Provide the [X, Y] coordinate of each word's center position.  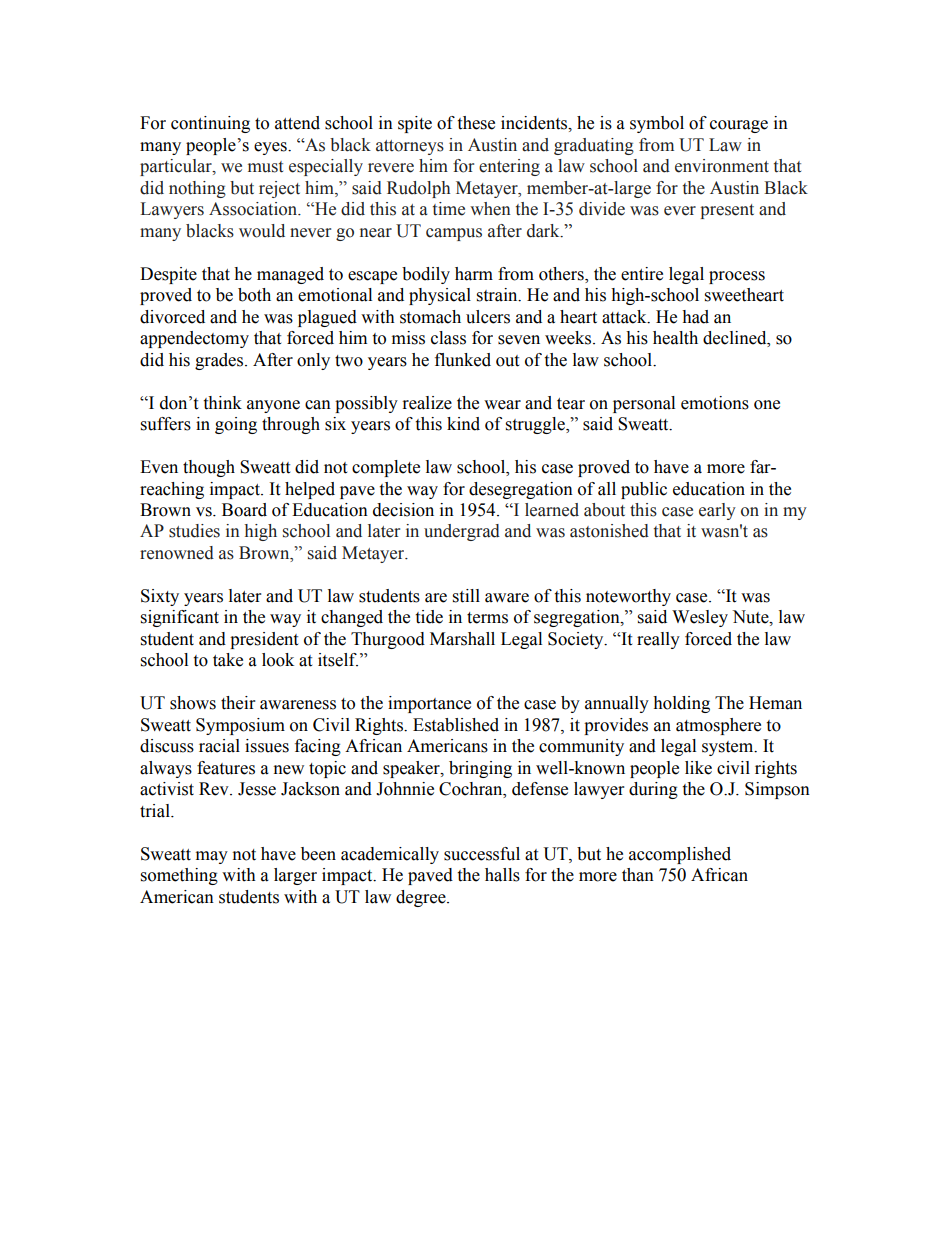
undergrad [462, 532]
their [238, 703]
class [448, 338]
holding [681, 704]
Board [244, 510]
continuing [210, 124]
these [476, 123]
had [695, 317]
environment [722, 166]
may [212, 857]
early [717, 511]
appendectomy [194, 339]
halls [502, 875]
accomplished [680, 855]
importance [429, 704]
